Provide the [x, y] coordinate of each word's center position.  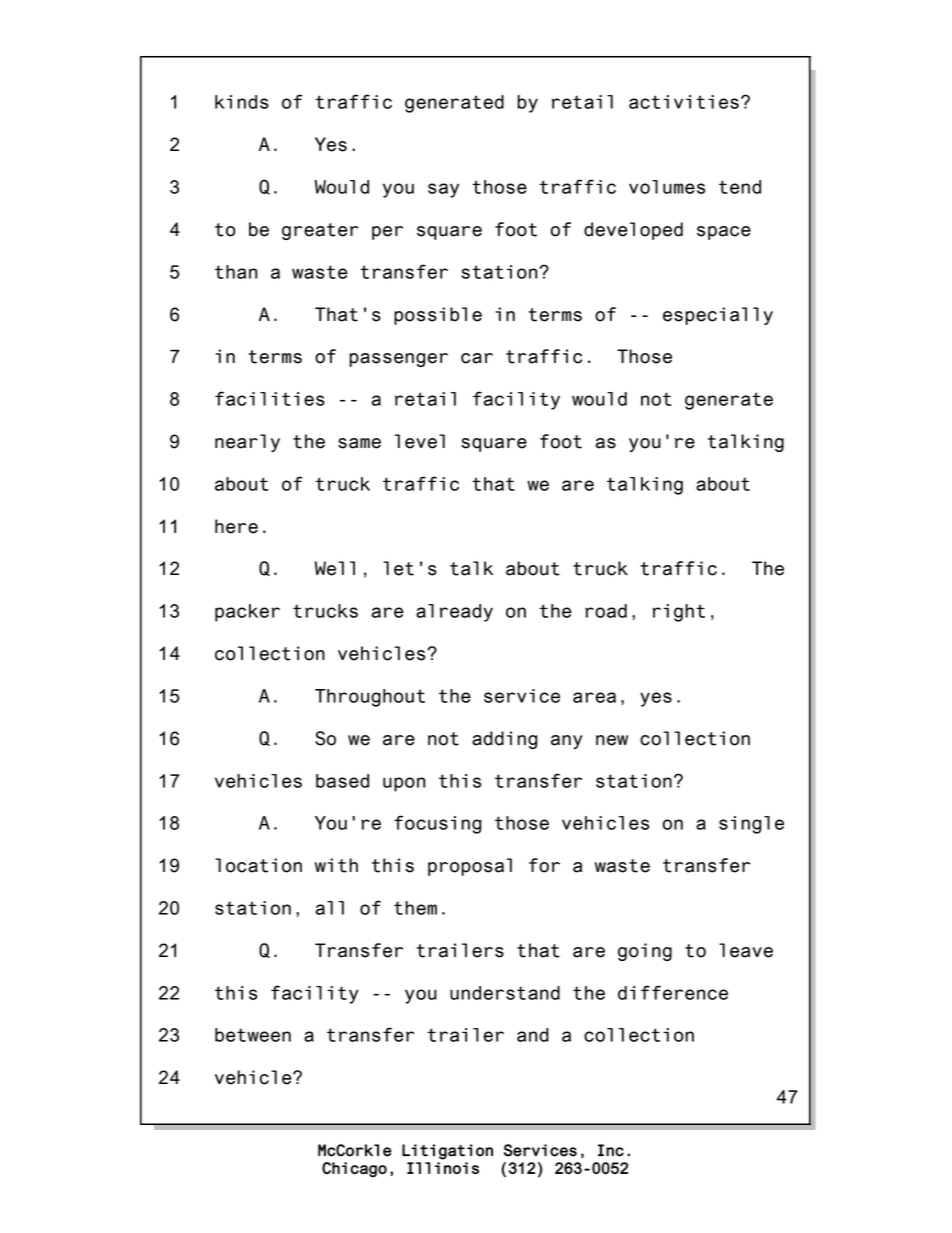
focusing [437, 824]
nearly [247, 443]
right [678, 613]
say [443, 190]
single [751, 825]
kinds [242, 102]
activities [684, 102]
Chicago [354, 1169]
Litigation [447, 1152]
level [420, 441]
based [342, 781]
